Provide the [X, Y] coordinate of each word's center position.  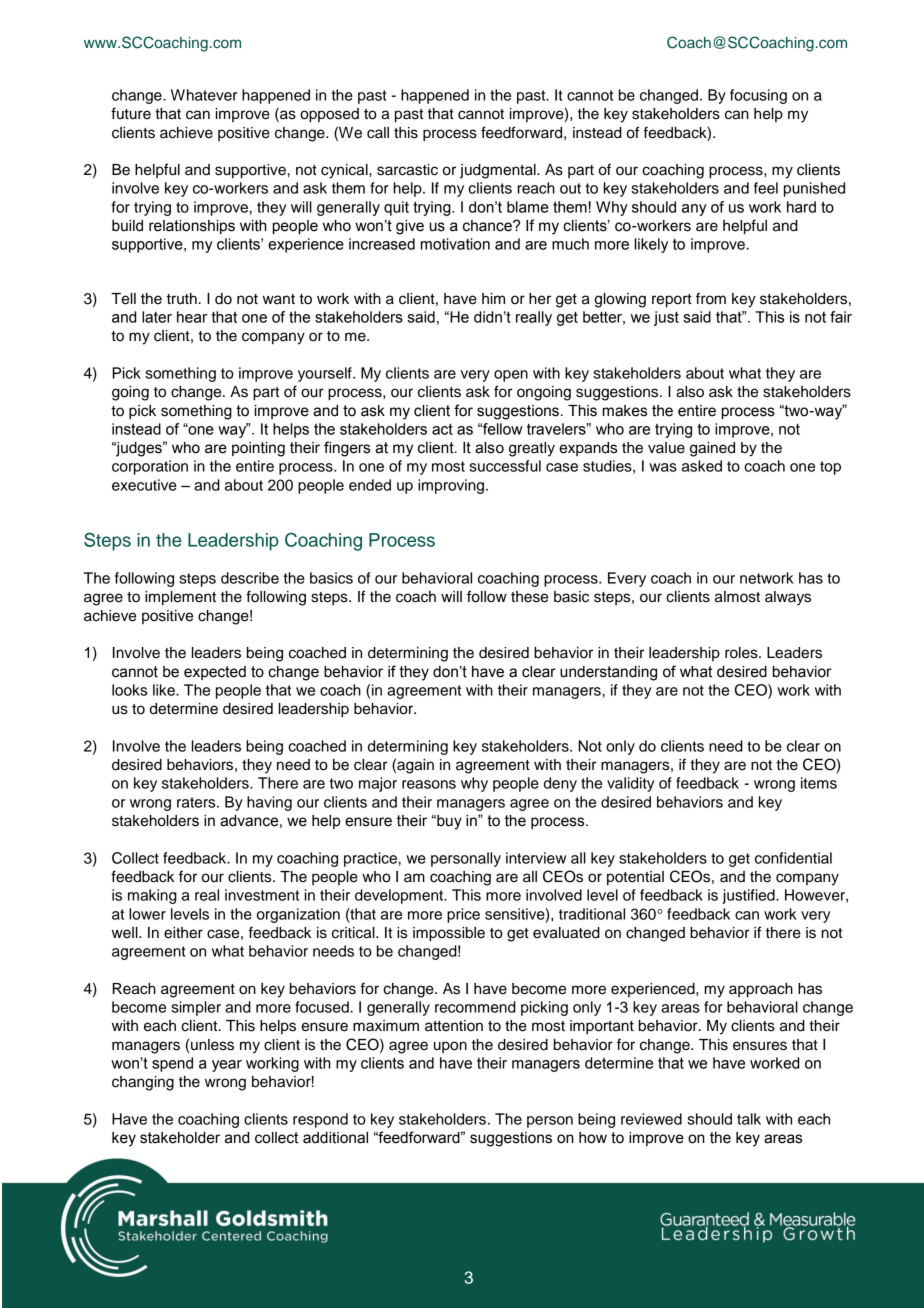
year [227, 1066]
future [131, 113]
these [529, 597]
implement [180, 598]
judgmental [499, 171]
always [788, 598]
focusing [758, 96]
